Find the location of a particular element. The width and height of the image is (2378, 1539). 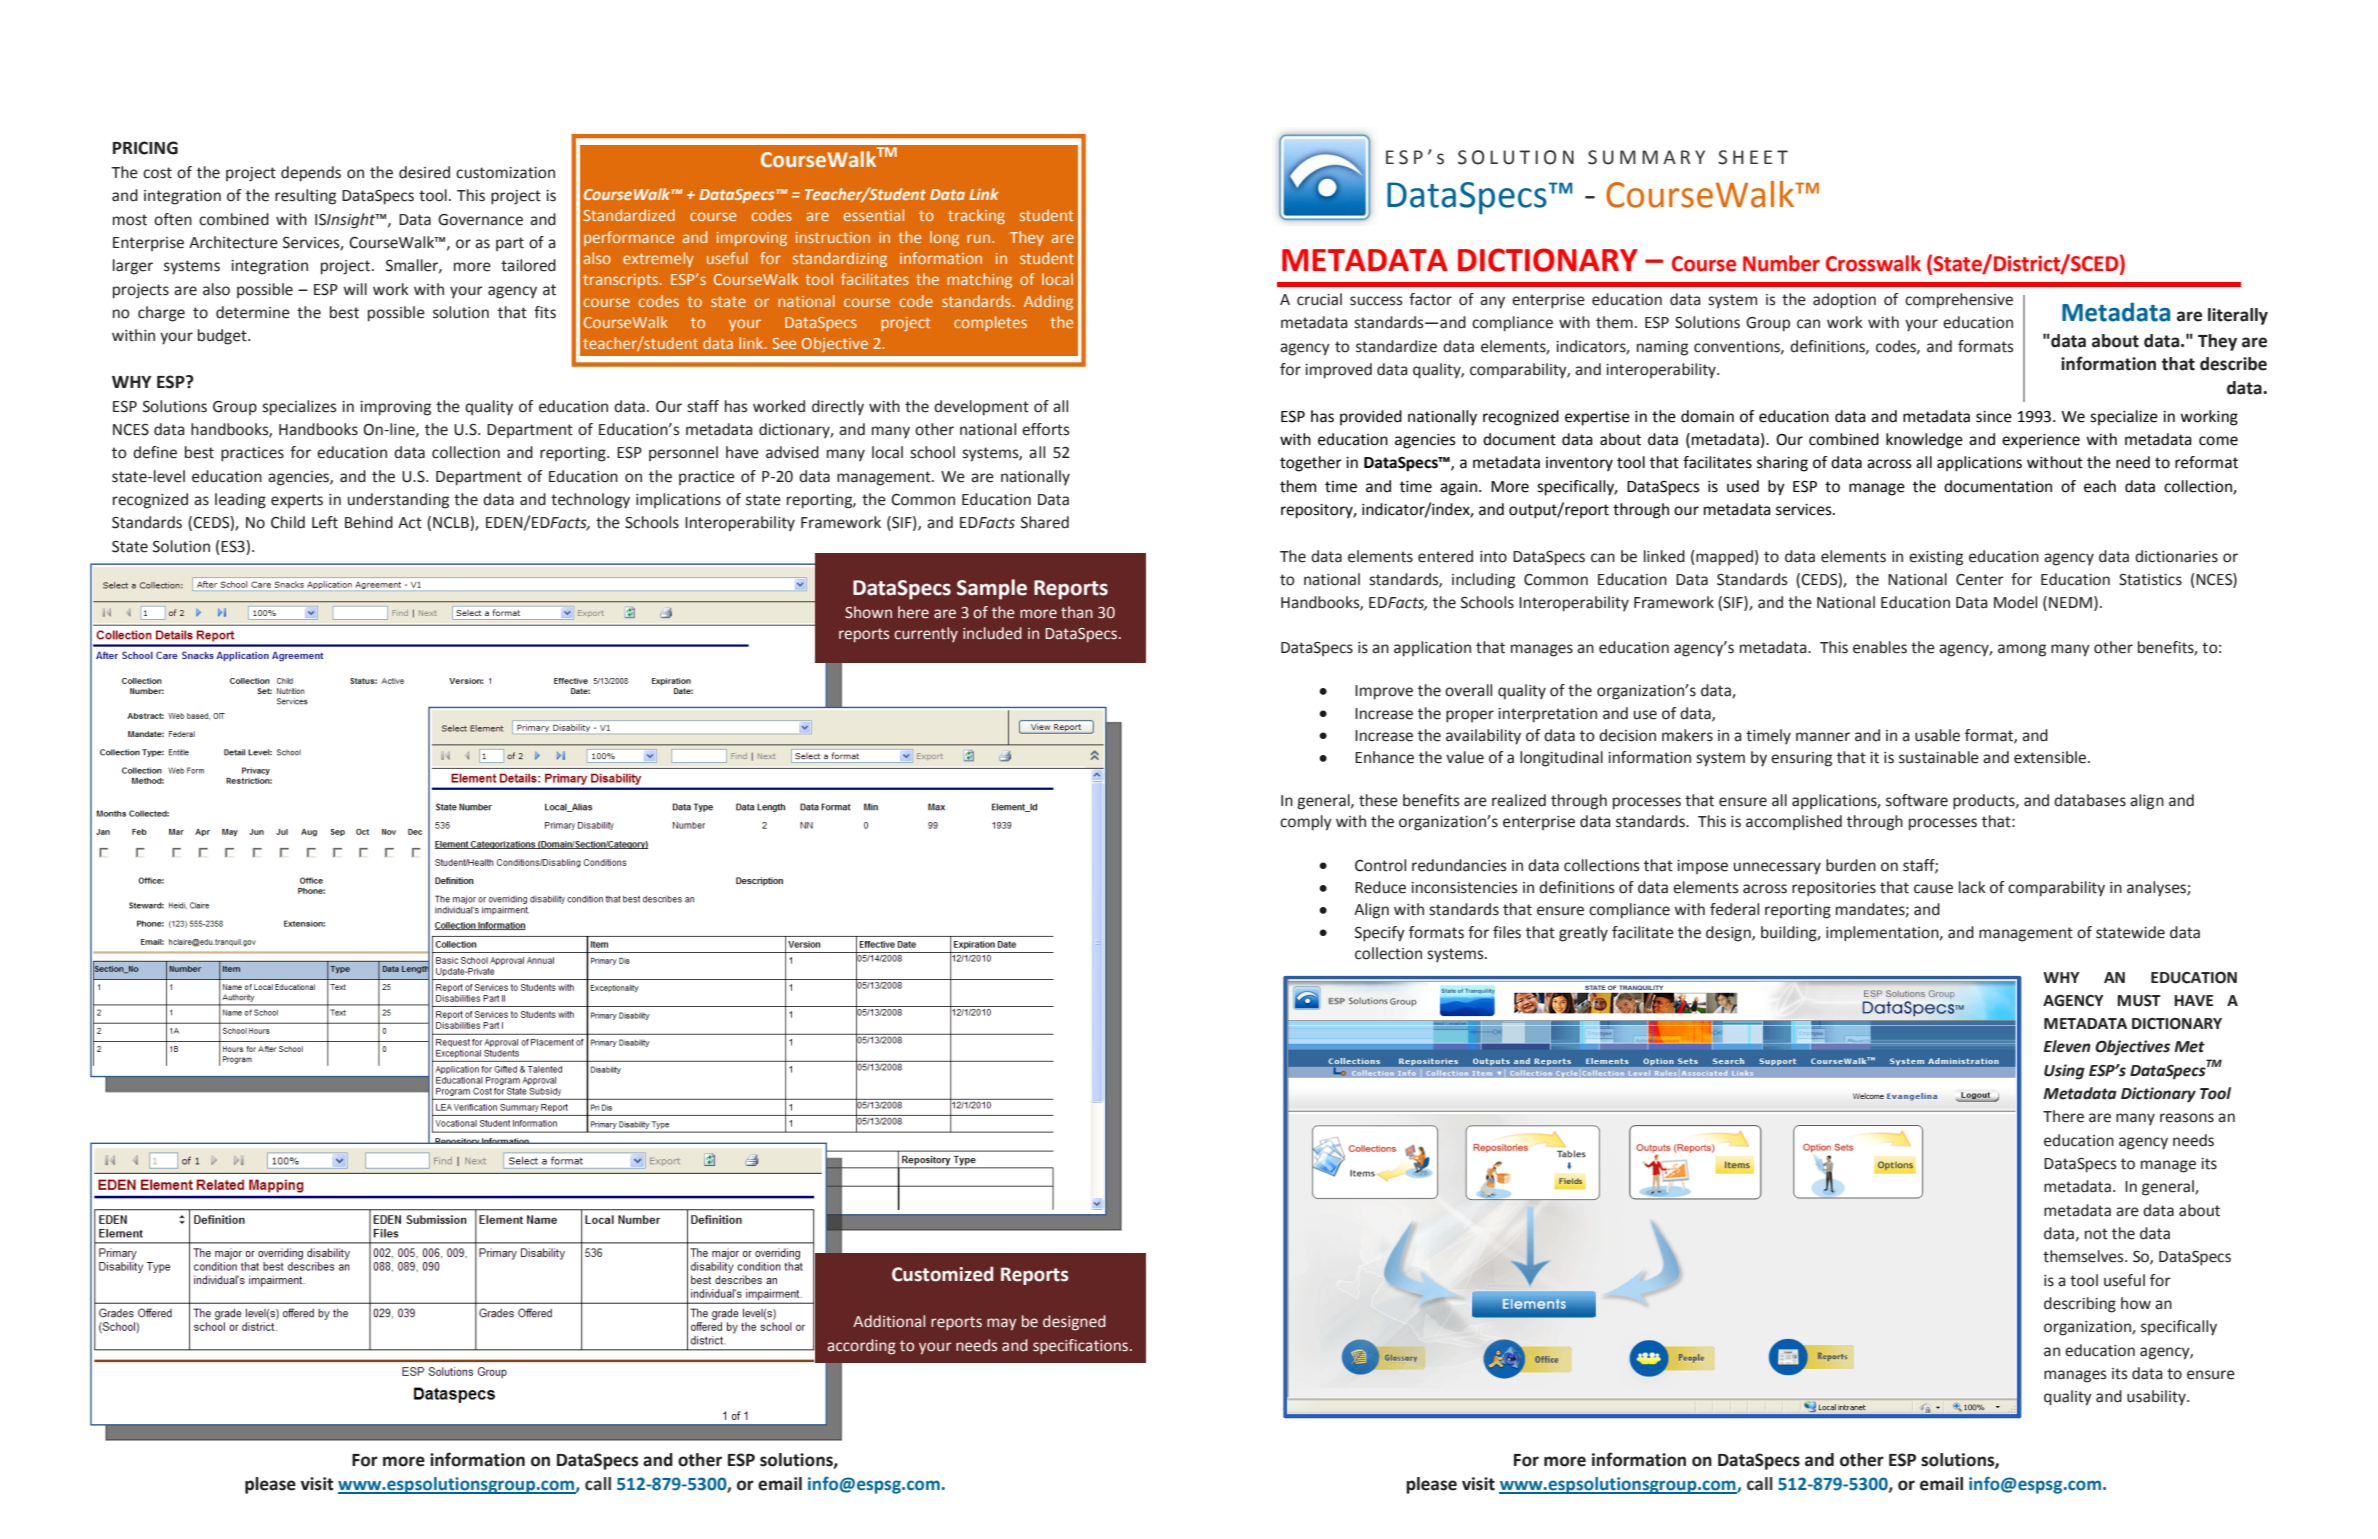

currently is located at coordinates (926, 634).
